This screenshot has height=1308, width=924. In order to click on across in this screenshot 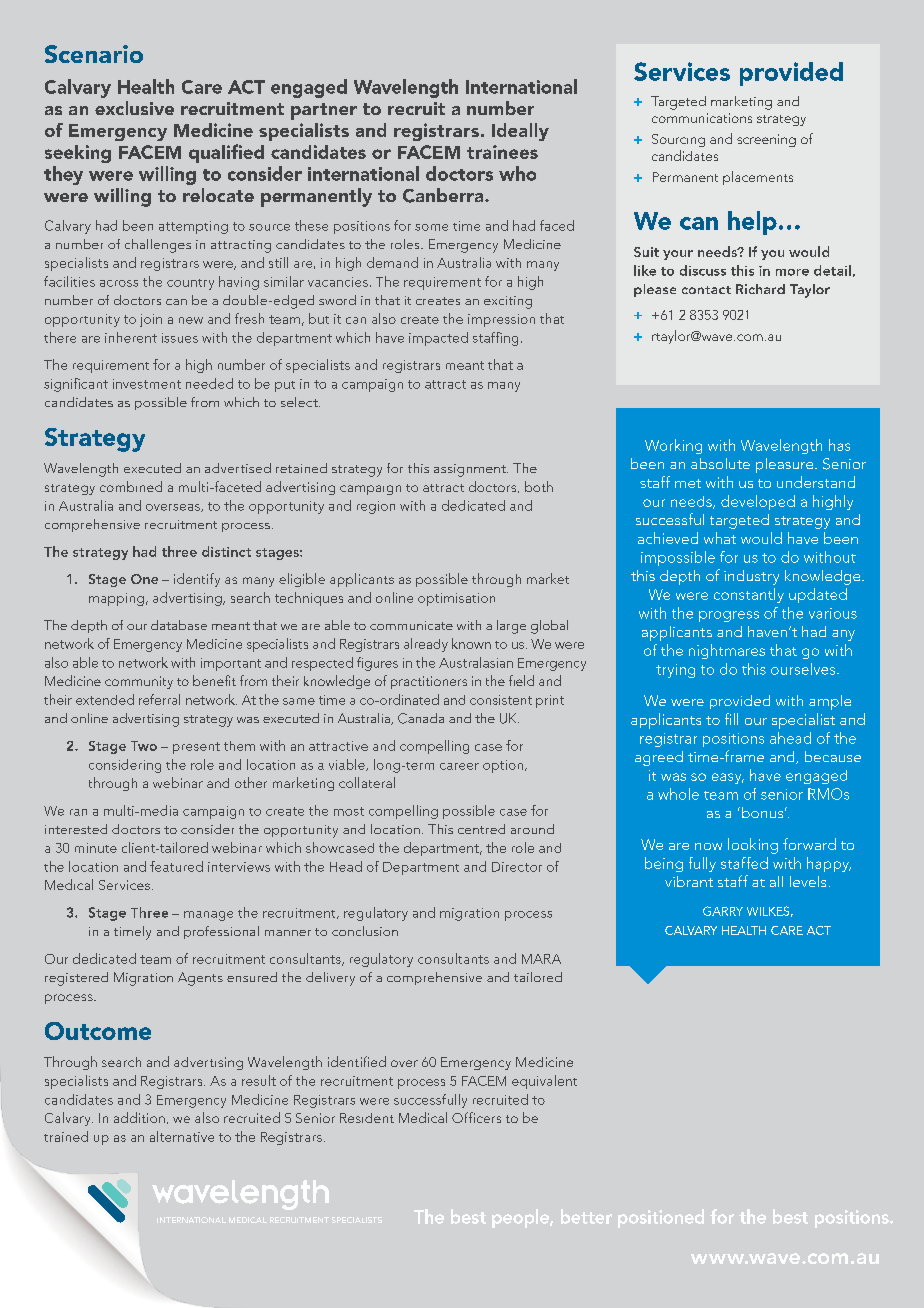, I will do `click(119, 283)`.
